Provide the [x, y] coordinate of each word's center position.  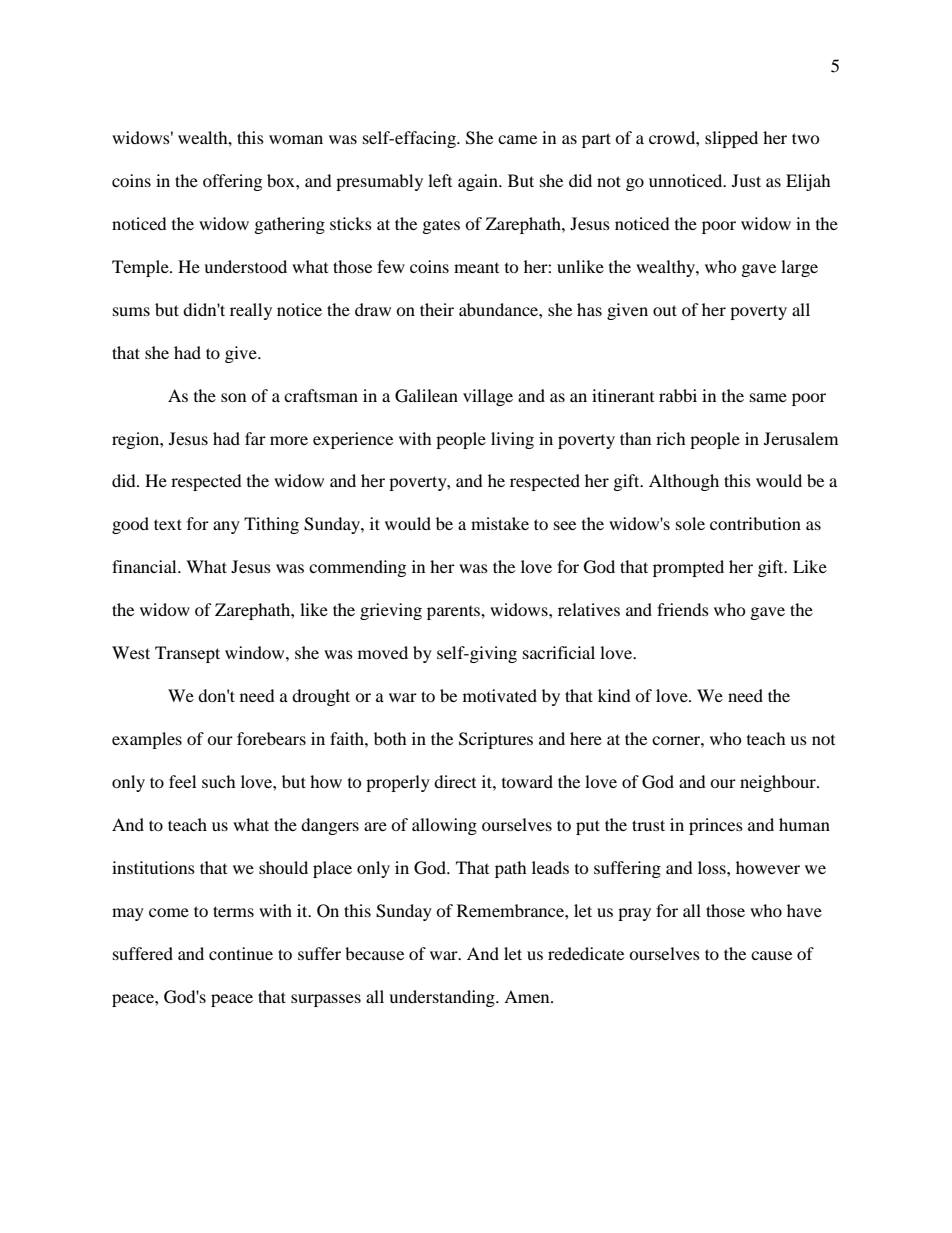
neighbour [779, 783]
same [768, 397]
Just [746, 180]
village [488, 397]
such [219, 781]
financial [145, 566]
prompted [688, 568]
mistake [500, 523]
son [233, 397]
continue [241, 953]
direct [455, 781]
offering [232, 182]
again [479, 182]
